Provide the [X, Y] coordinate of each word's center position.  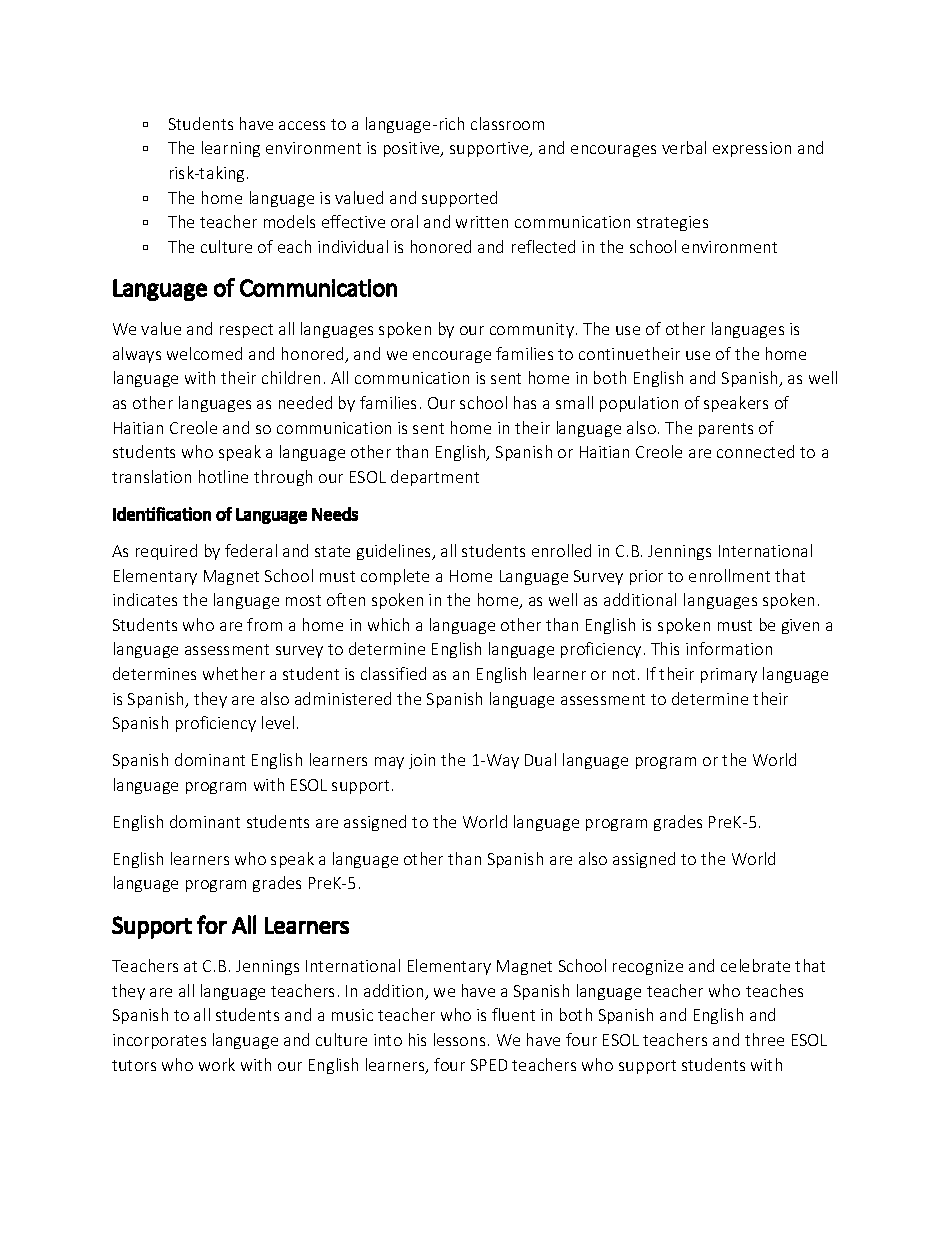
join [422, 761]
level [278, 722]
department [435, 478]
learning [231, 149]
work [217, 1064]
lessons [459, 1039]
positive [413, 149]
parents [726, 430]
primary [729, 675]
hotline [223, 476]
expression [752, 149]
